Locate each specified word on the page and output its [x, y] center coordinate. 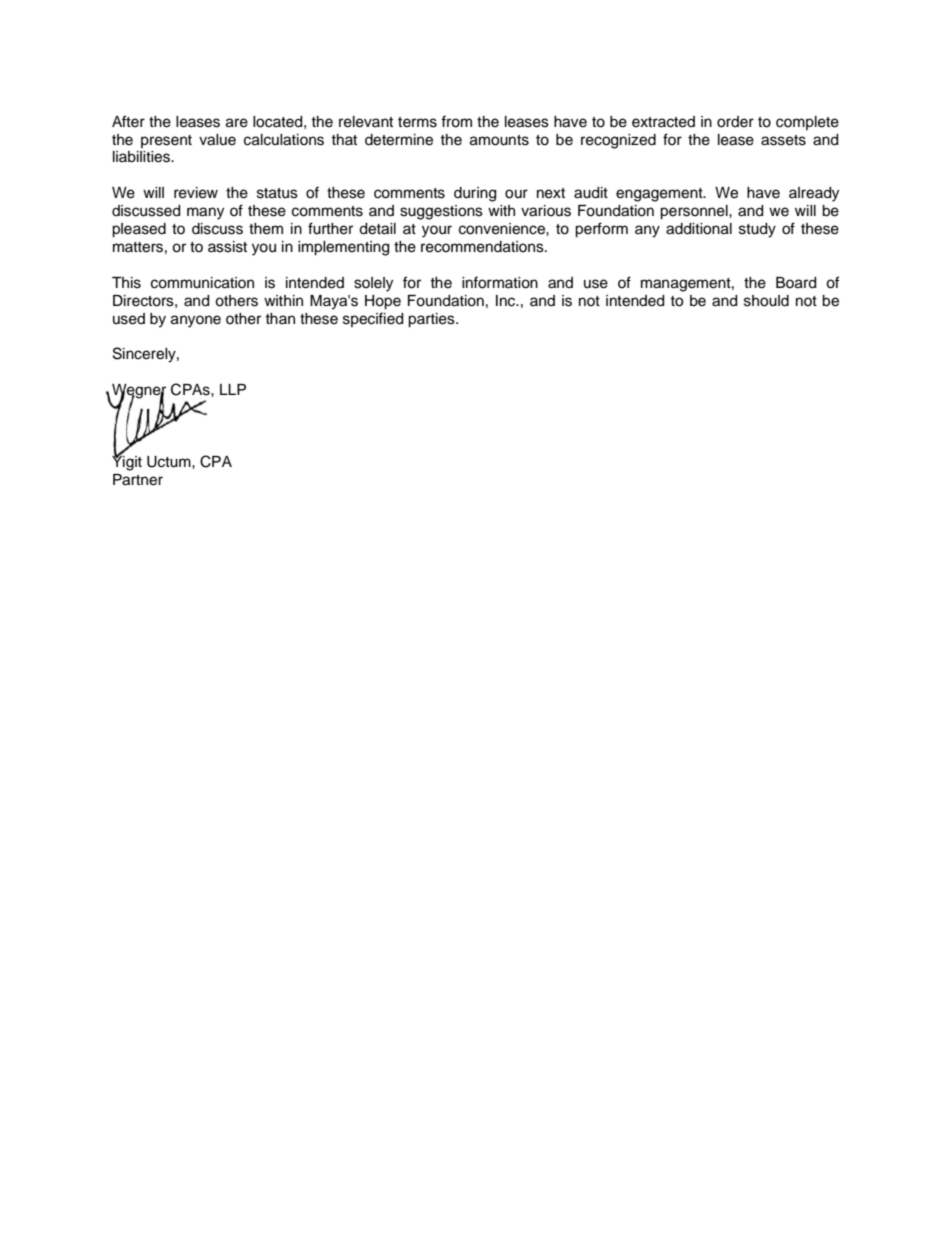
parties [432, 320]
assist [227, 247]
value [217, 140]
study [757, 230]
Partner [138, 480]
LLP [233, 389]
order [735, 122]
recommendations [483, 247]
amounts [499, 140]
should [766, 301]
